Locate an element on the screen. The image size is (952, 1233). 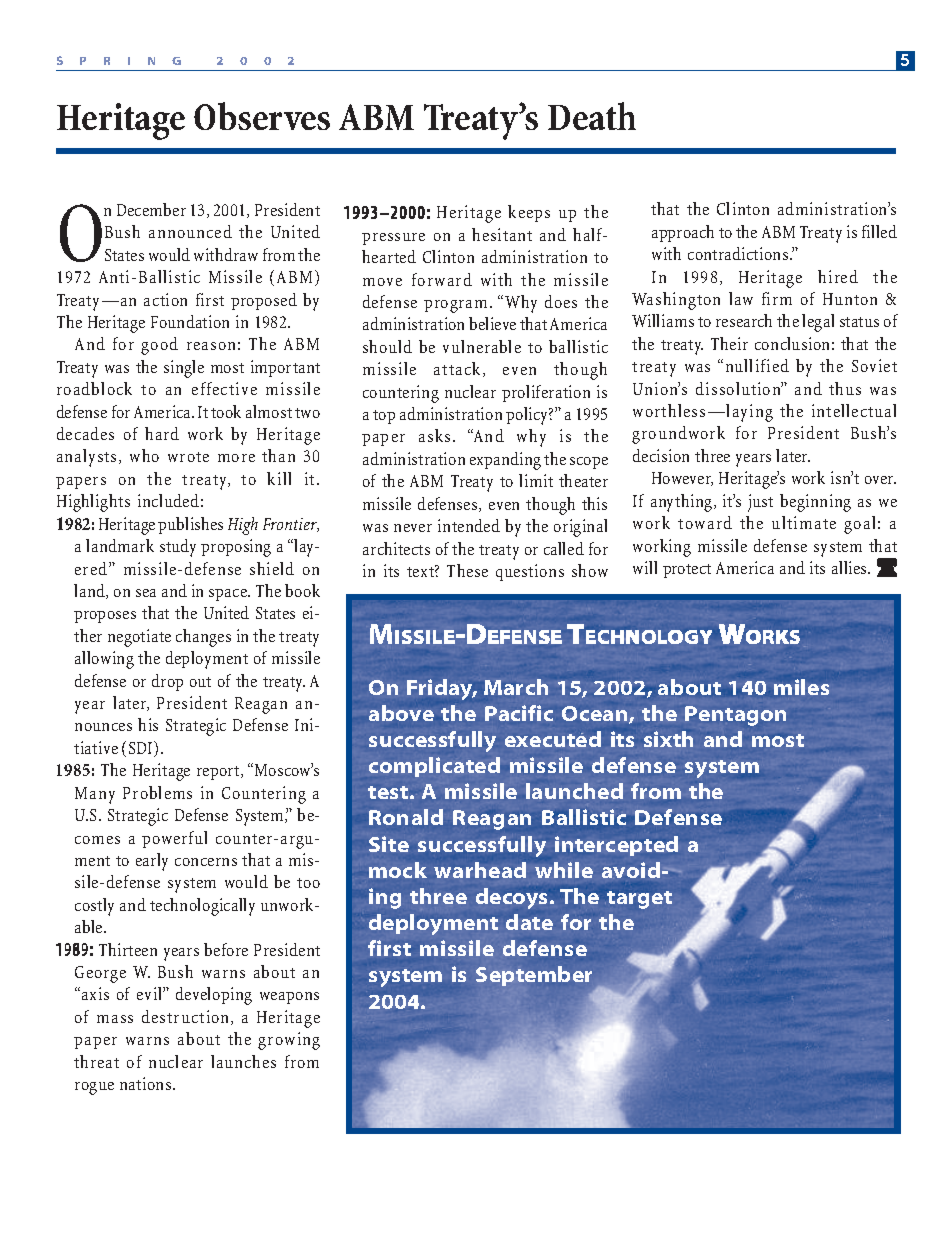
filled is located at coordinates (879, 231).
